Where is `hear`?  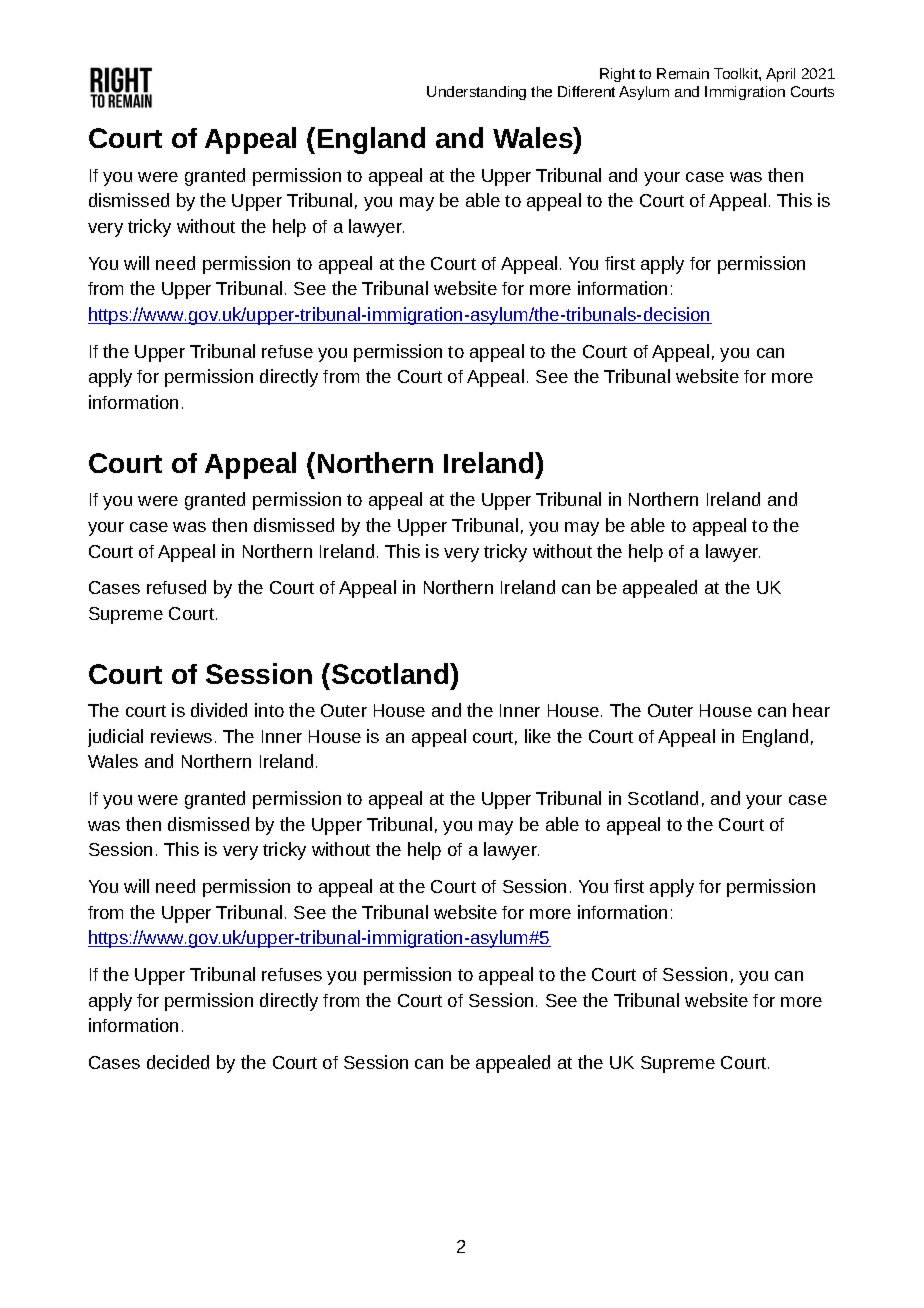 hear is located at coordinates (811, 710).
